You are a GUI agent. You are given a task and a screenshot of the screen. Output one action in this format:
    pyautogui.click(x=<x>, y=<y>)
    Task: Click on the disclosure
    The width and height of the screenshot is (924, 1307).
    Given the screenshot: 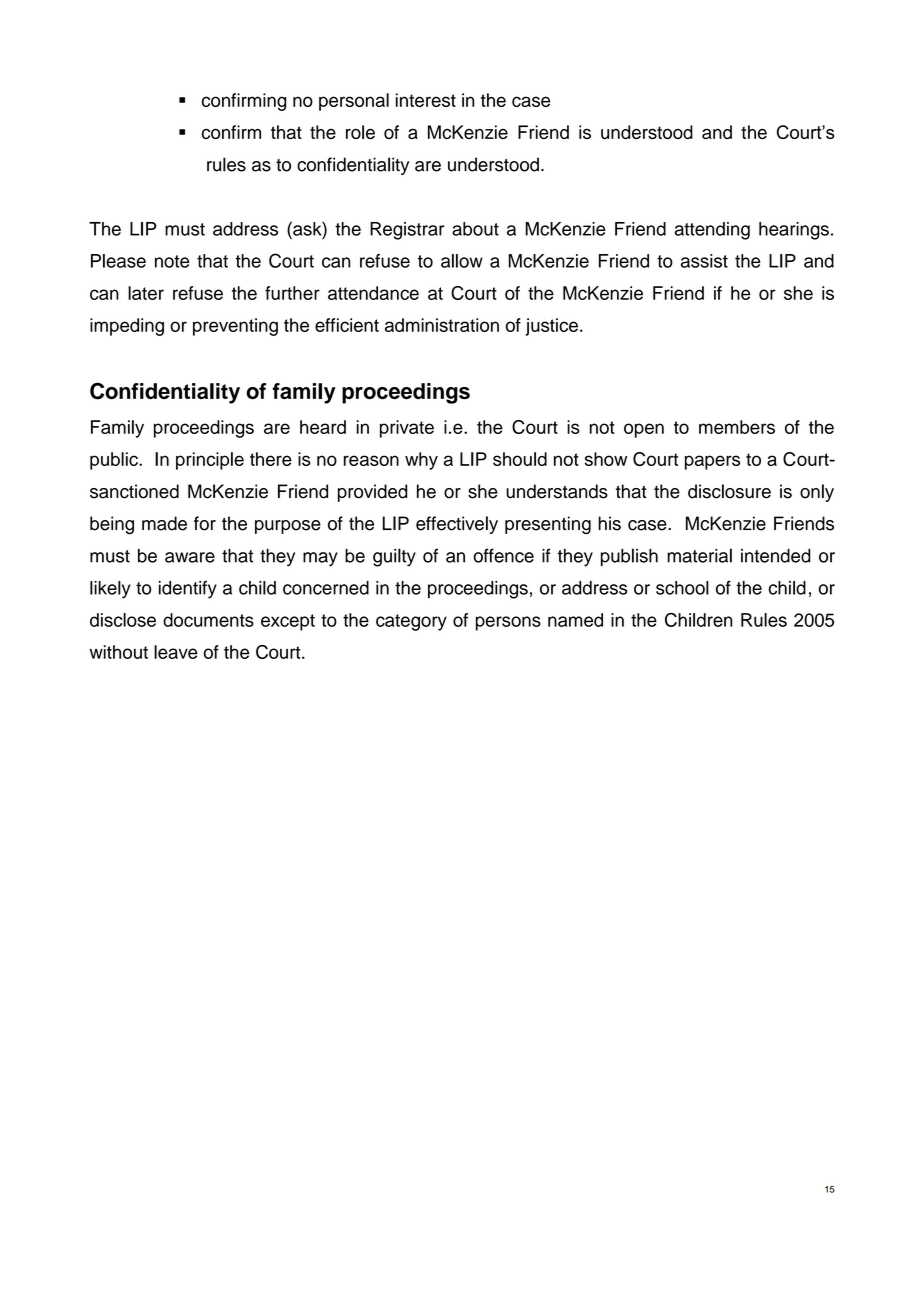 What is the action you would take?
    pyautogui.click(x=729, y=491)
